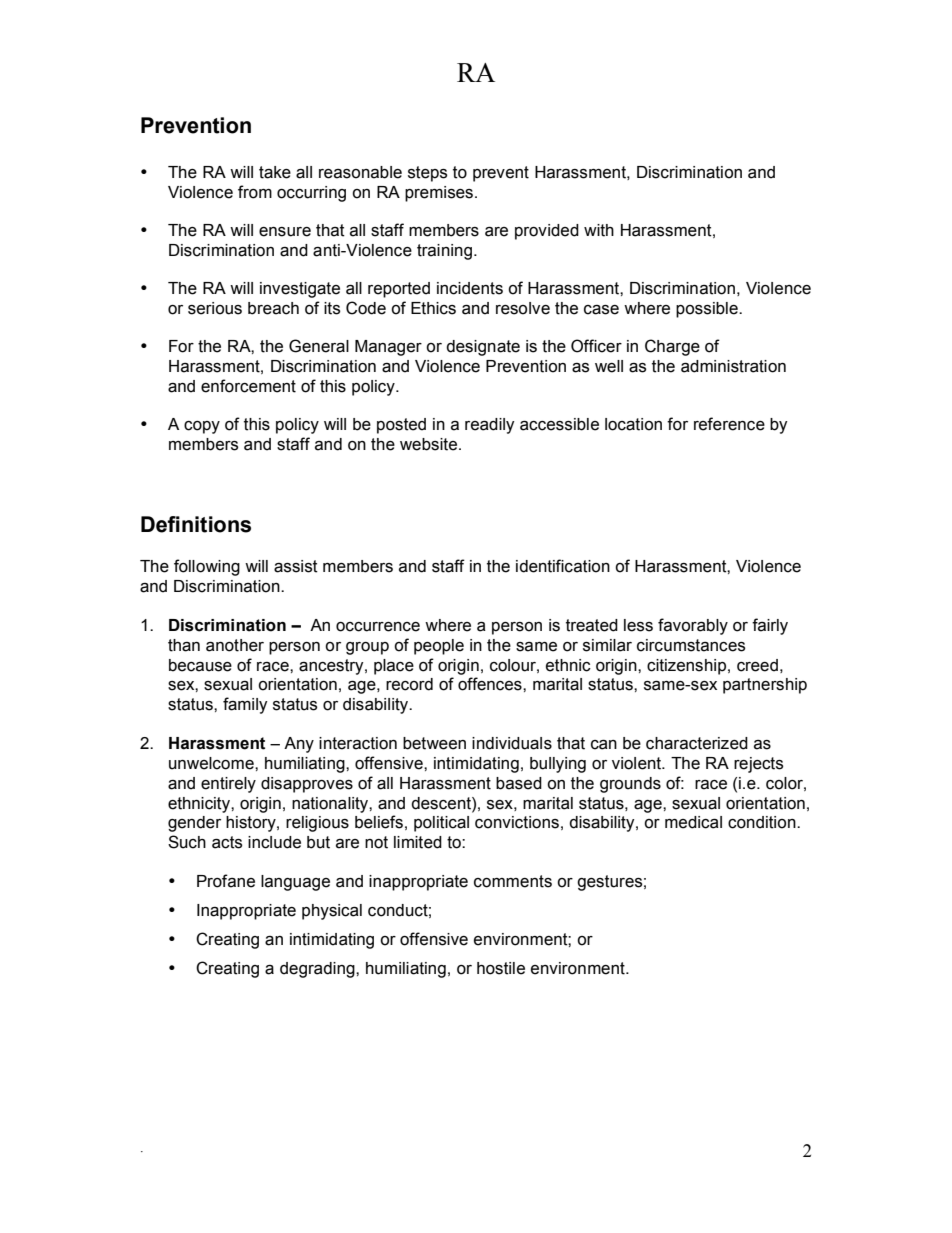 The width and height of the screenshot is (952, 1233). What do you see at coordinates (693, 626) in the screenshot?
I see `favorably` at bounding box center [693, 626].
